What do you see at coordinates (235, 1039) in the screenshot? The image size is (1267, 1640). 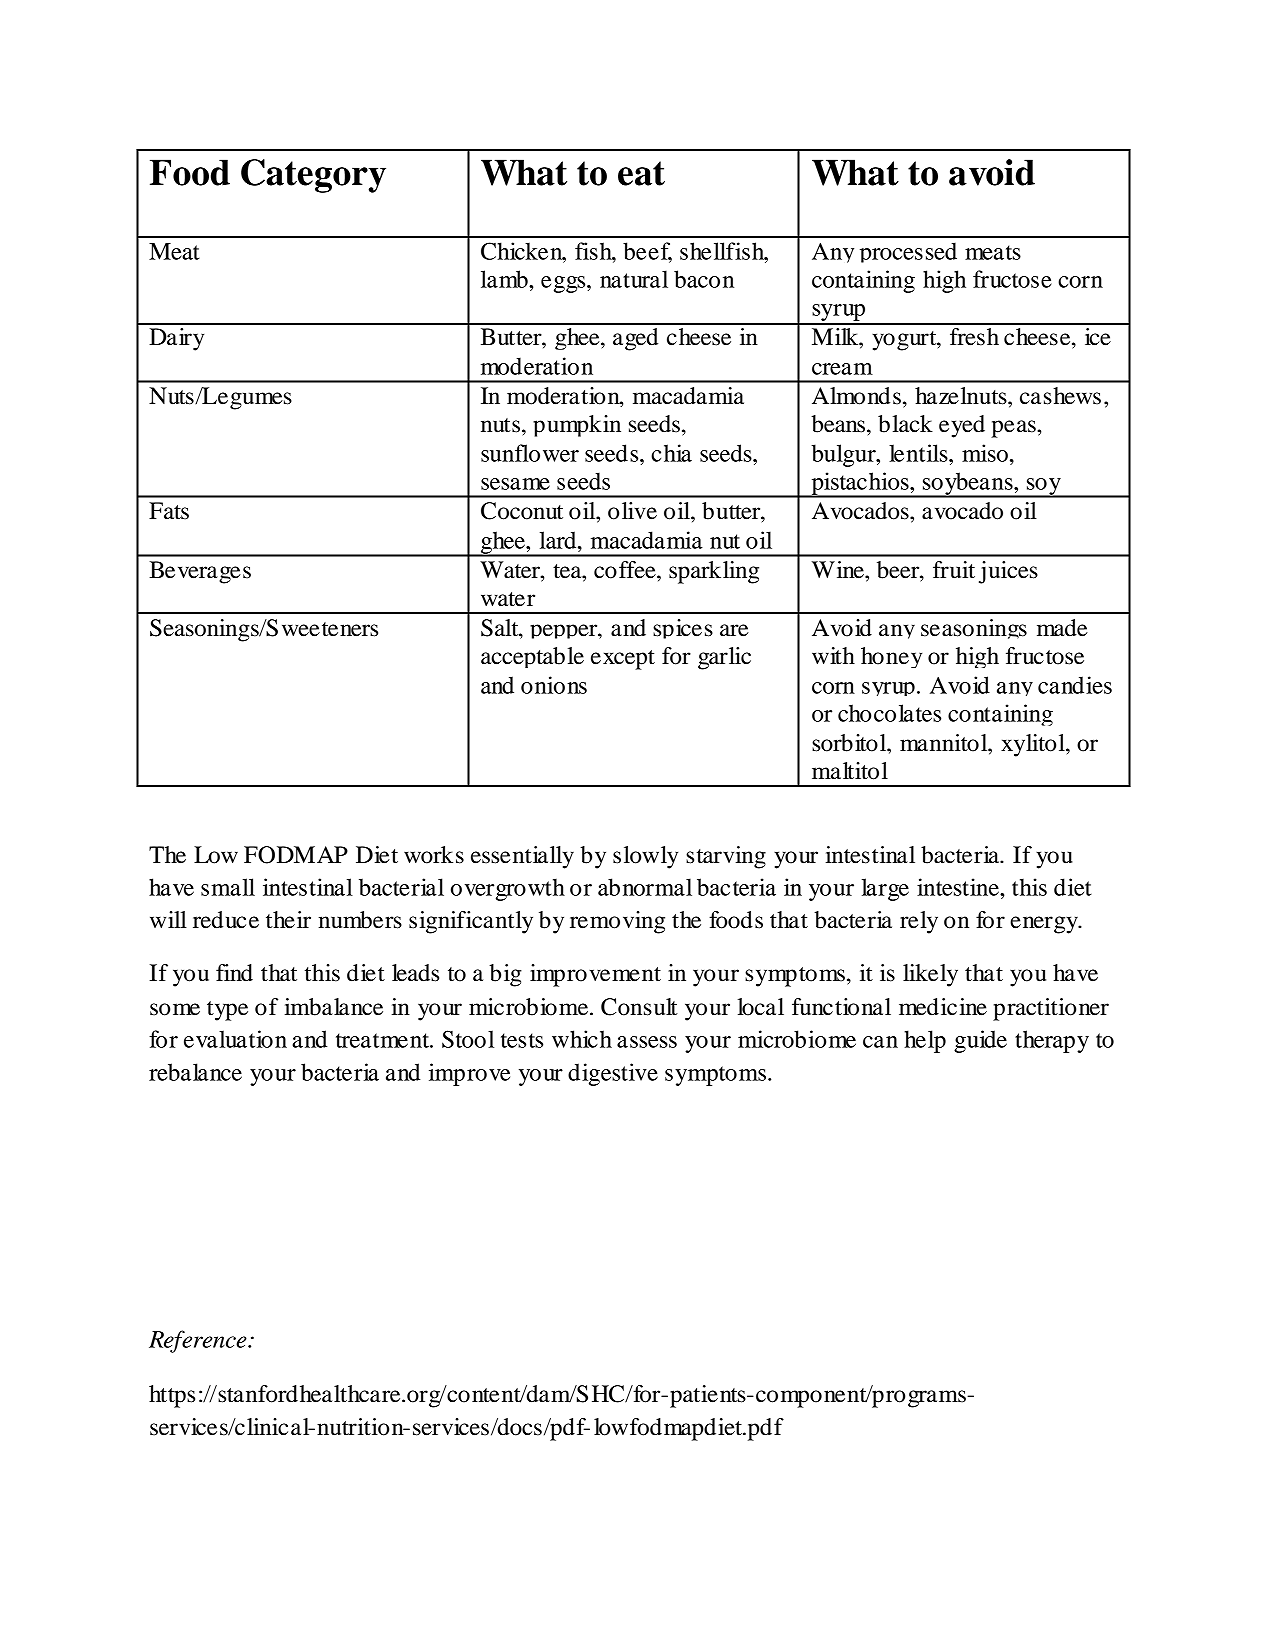 I see `evaluation` at bounding box center [235, 1039].
